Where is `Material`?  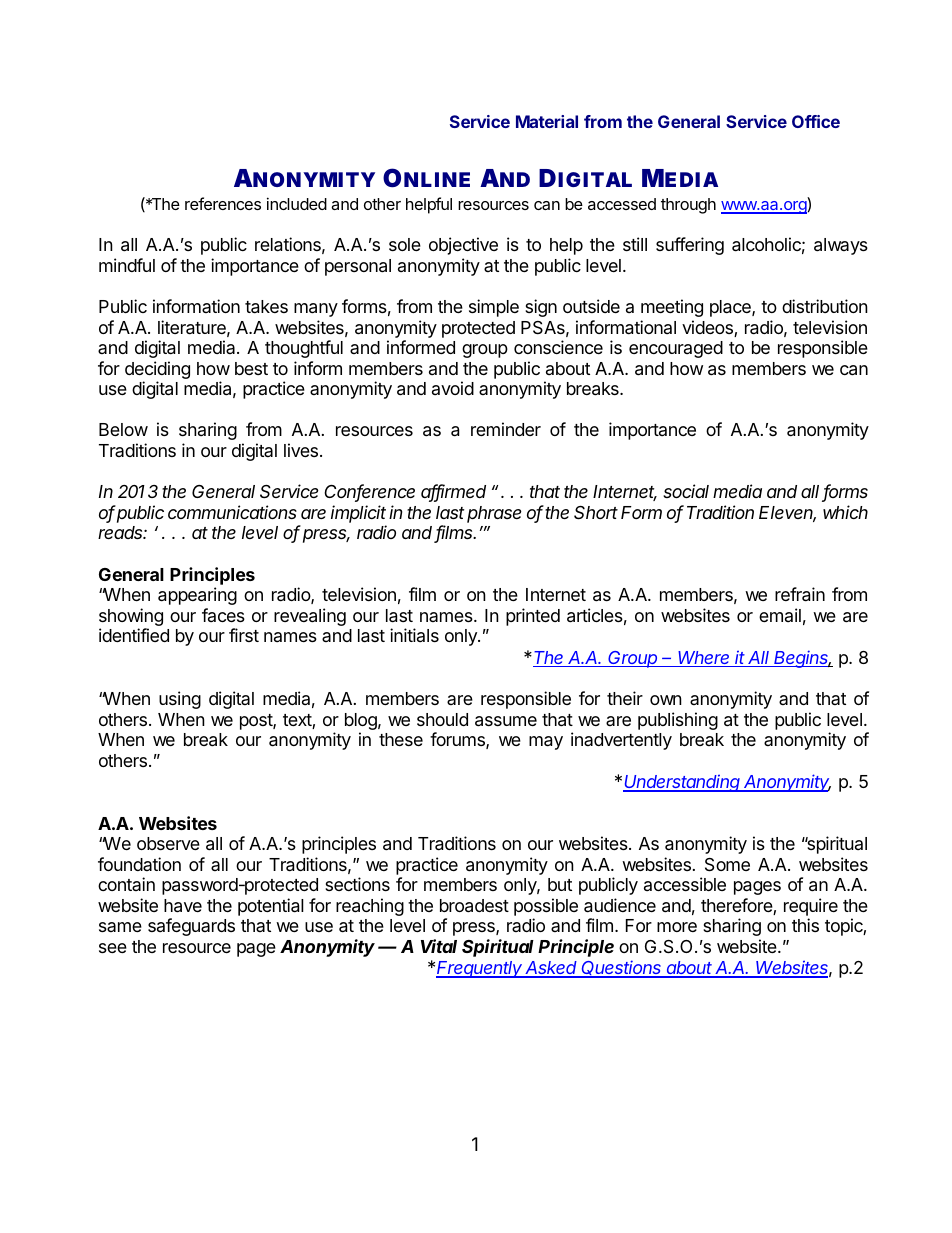 Material is located at coordinates (547, 121).
